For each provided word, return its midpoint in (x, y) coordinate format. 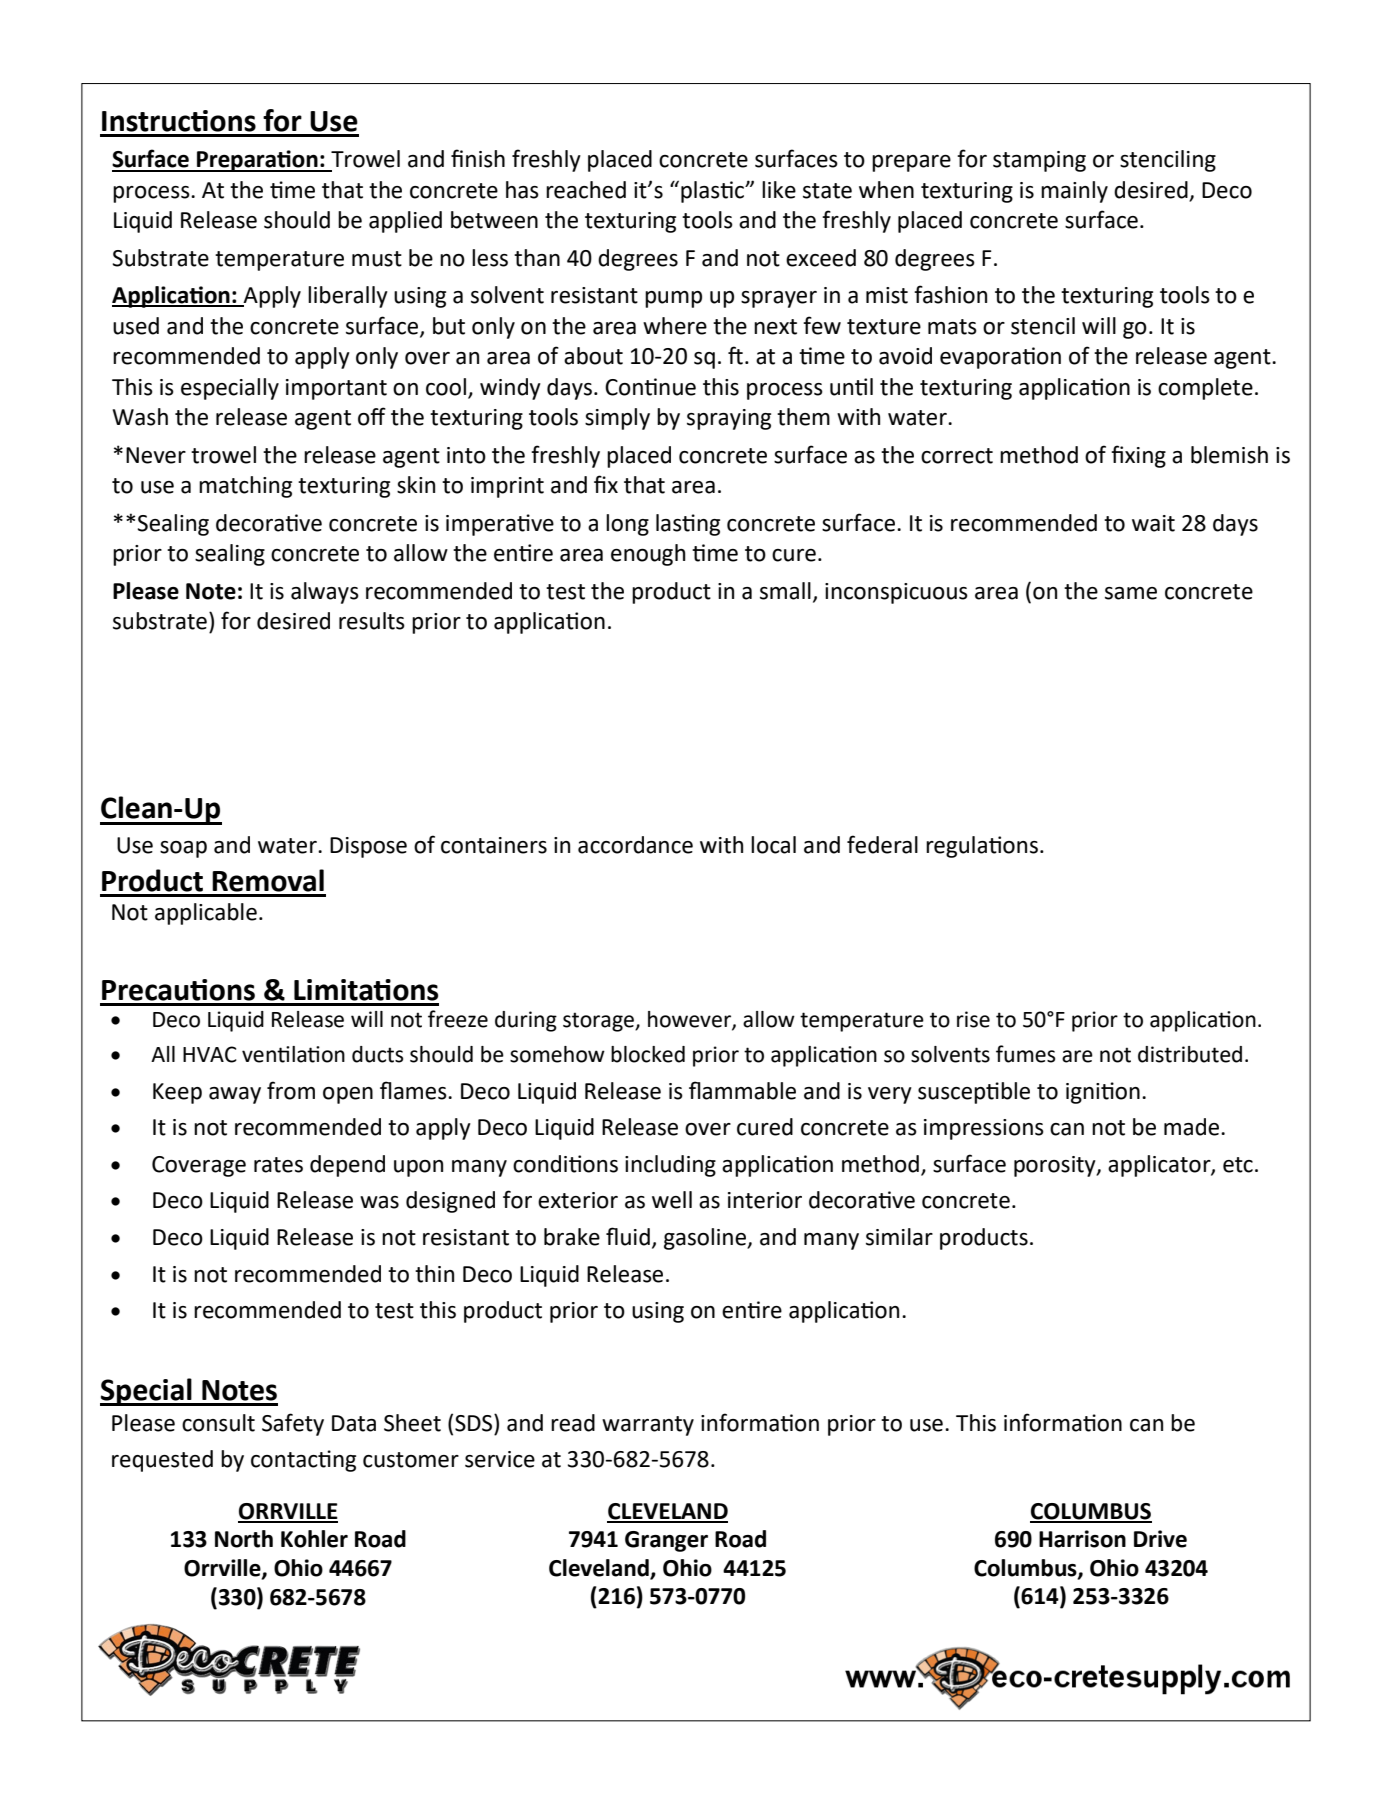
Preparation (257, 161)
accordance (635, 845)
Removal (268, 880)
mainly (1074, 192)
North (244, 1539)
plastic (714, 192)
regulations (982, 847)
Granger (666, 1541)
